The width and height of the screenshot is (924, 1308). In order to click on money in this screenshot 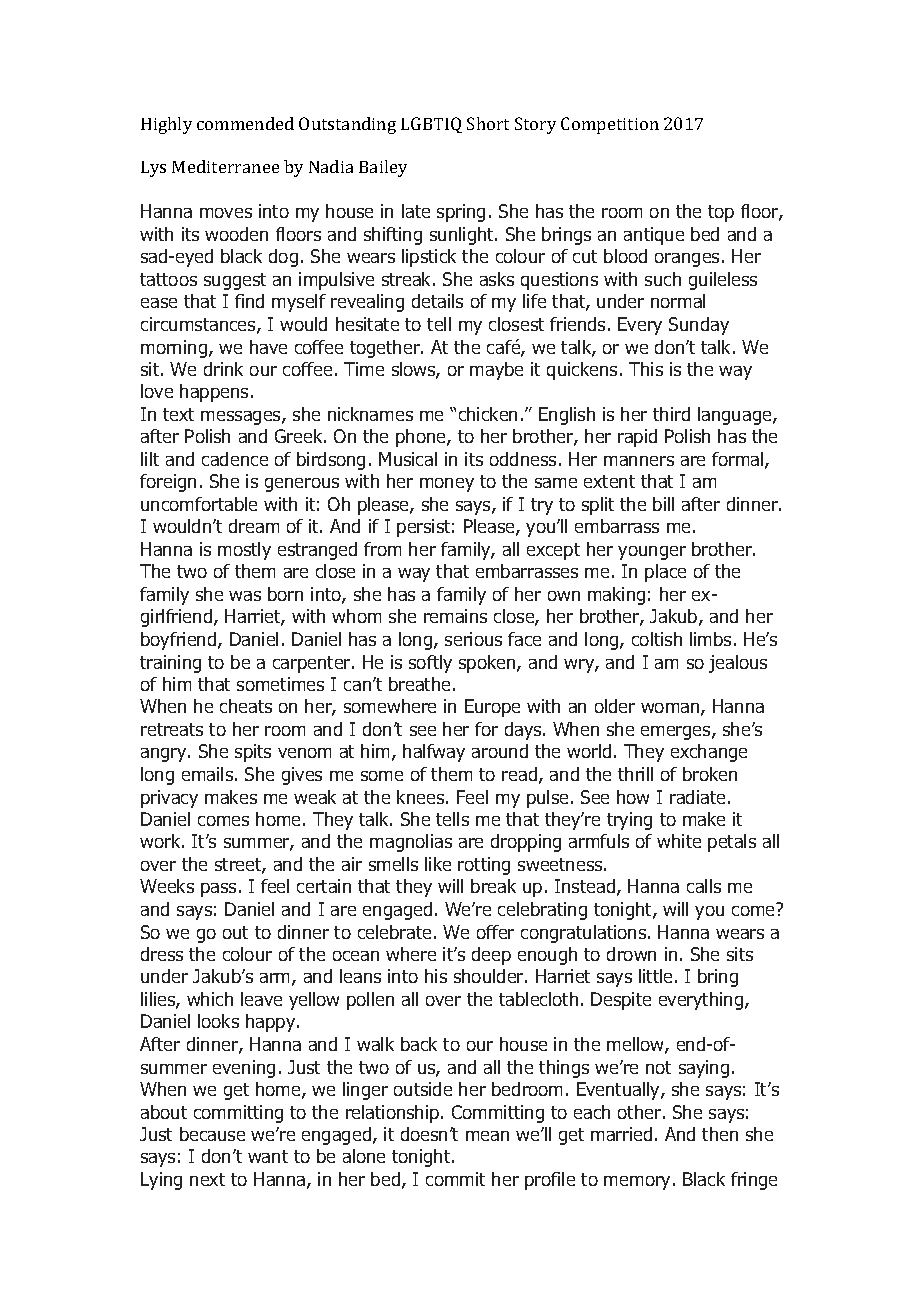, I will do `click(447, 485)`.
